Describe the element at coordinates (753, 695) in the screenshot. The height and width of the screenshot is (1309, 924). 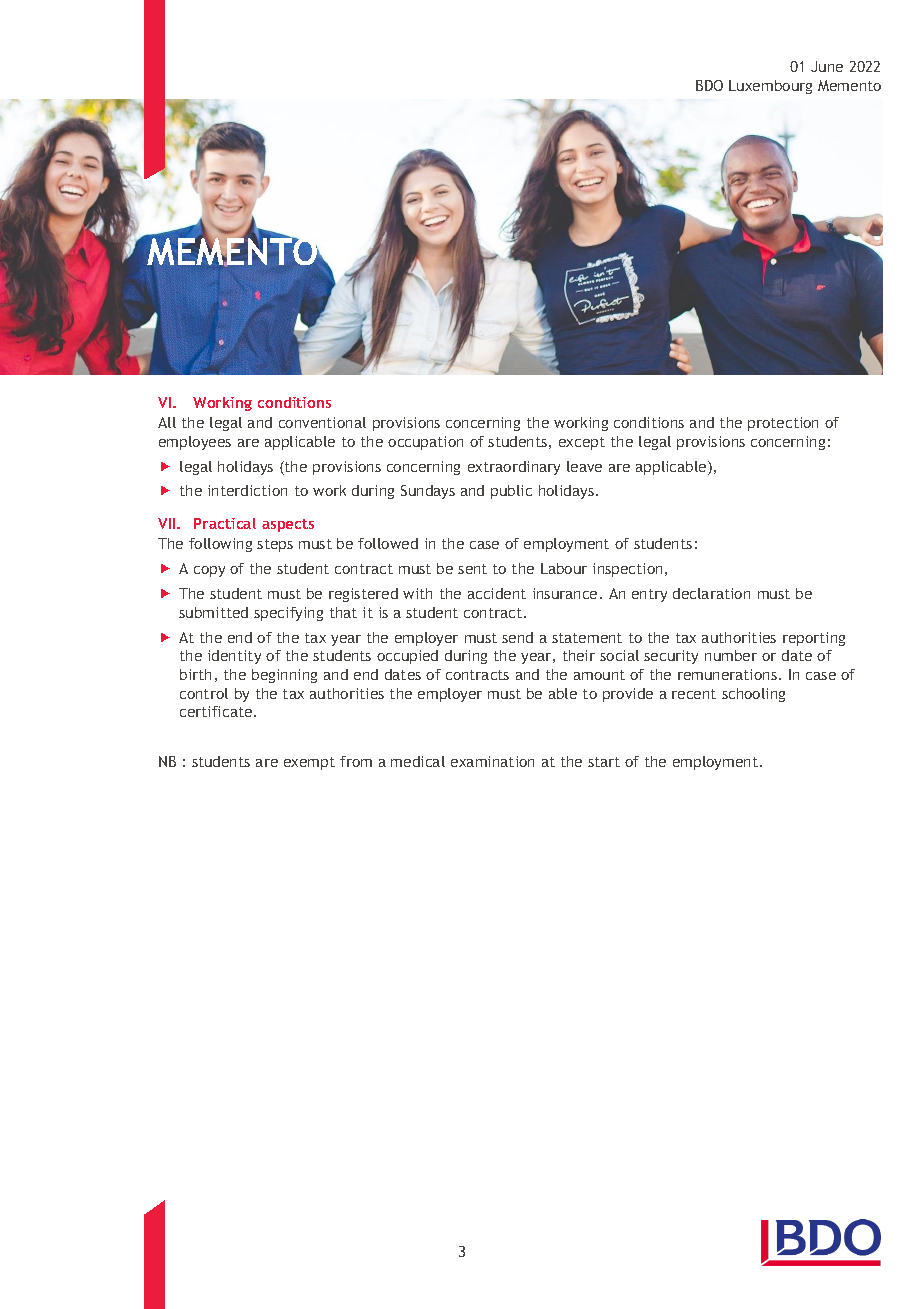
I see `schooling` at that location.
